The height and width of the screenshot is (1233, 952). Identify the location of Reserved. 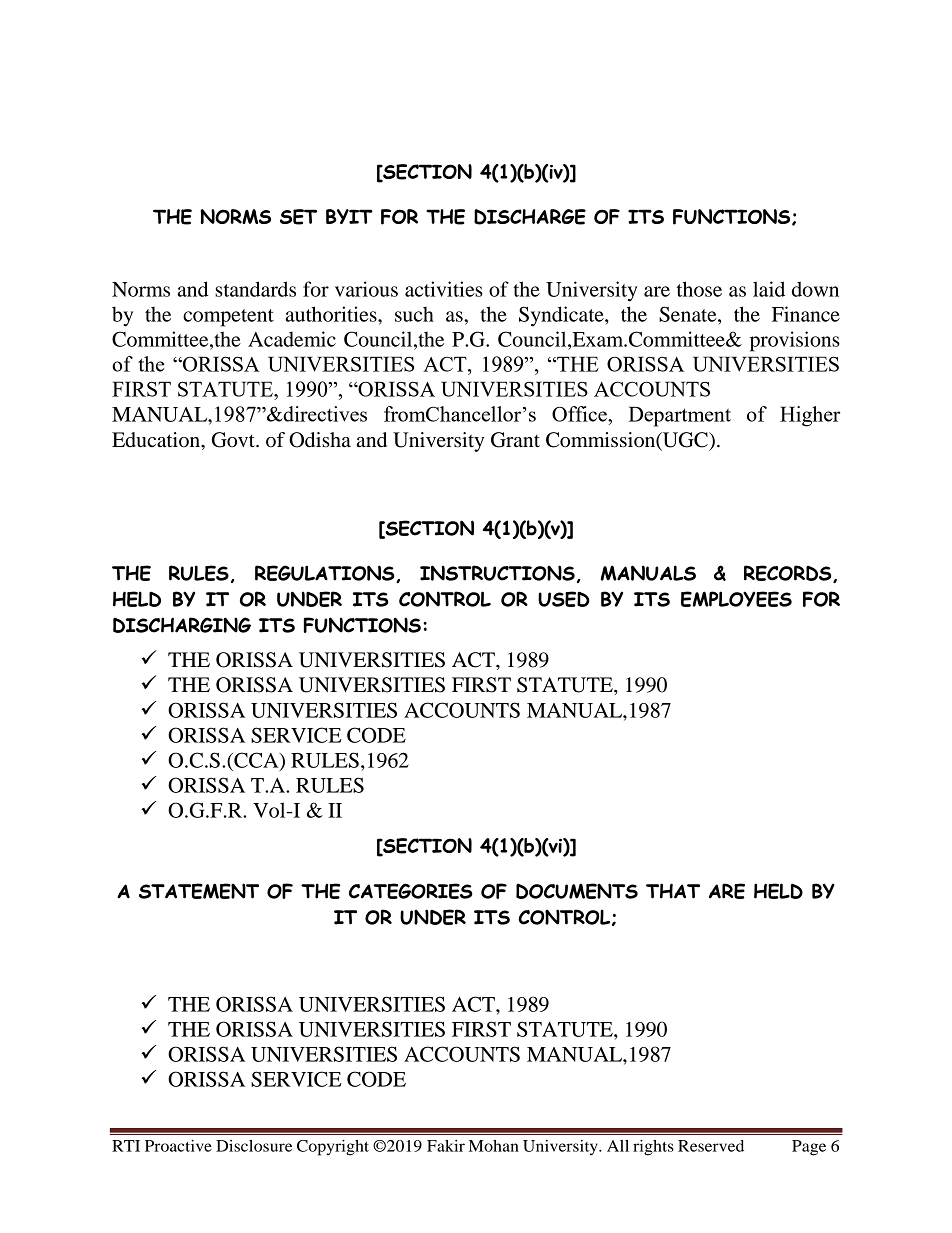
(711, 1146).
